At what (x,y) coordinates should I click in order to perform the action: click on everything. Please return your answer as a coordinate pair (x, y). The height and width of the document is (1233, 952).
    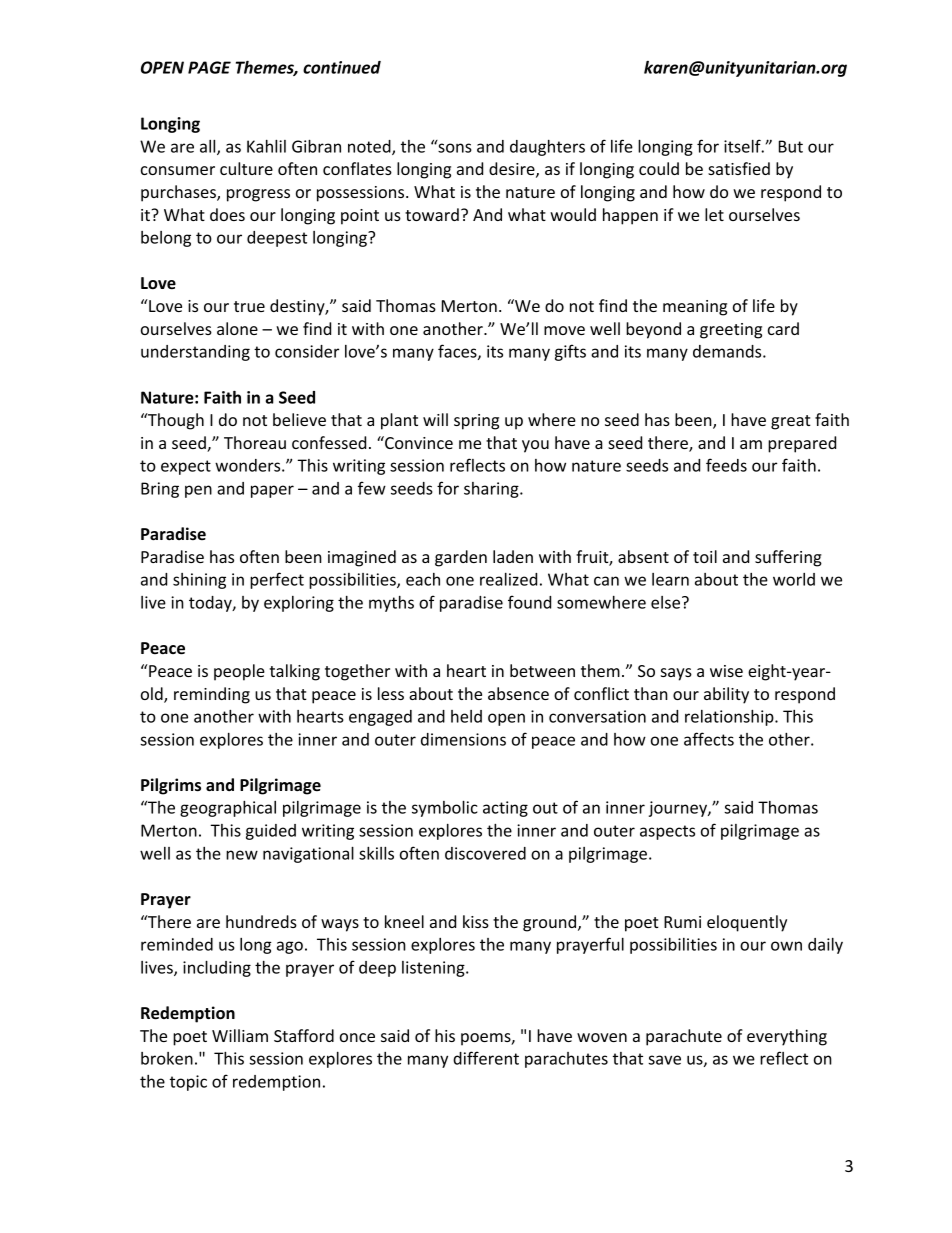
    Looking at the image, I should click on (787, 1037).
